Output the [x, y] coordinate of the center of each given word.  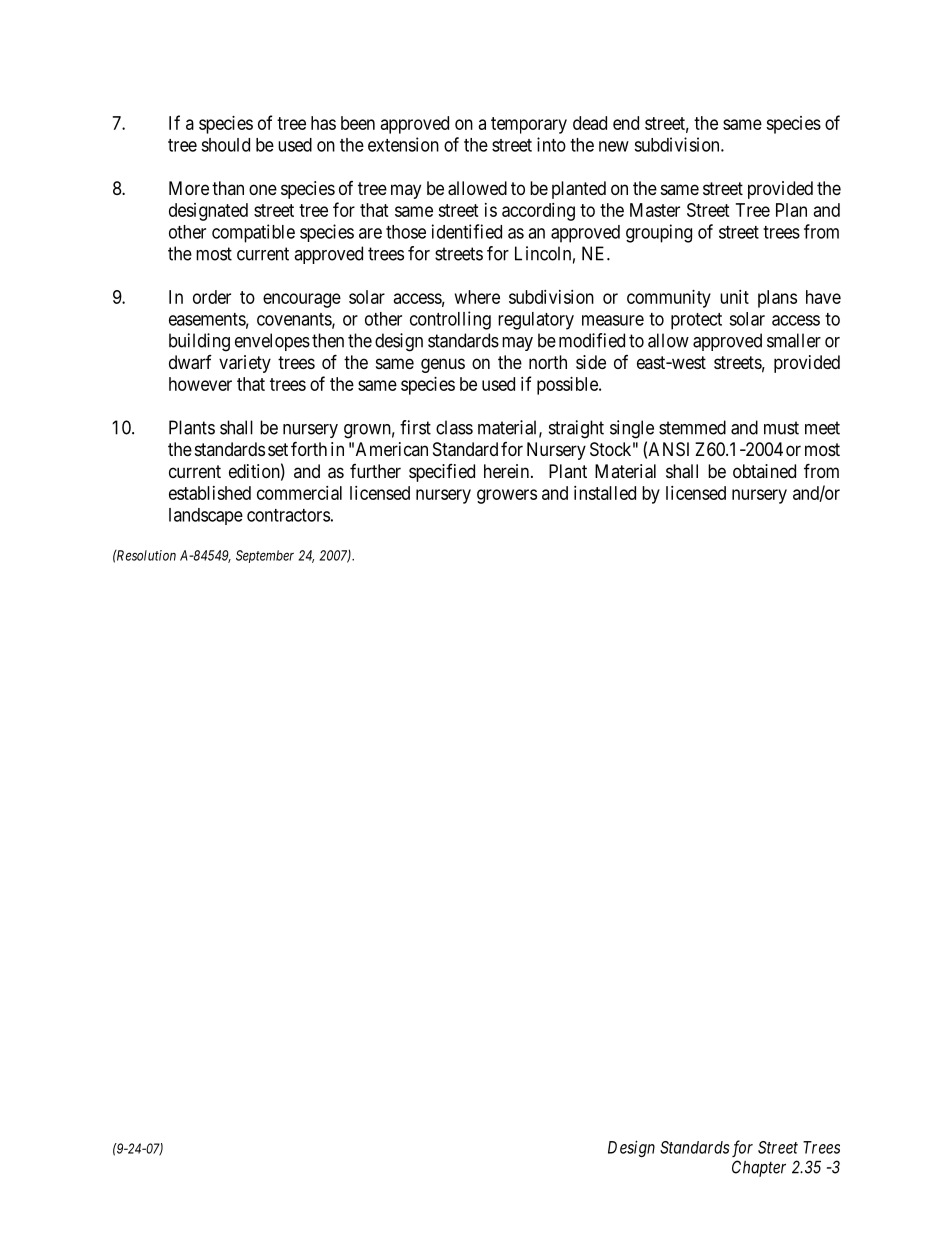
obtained [764, 471]
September [265, 556]
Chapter [759, 1168]
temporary [529, 125]
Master [655, 210]
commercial [299, 493]
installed [605, 493]
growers [507, 496]
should [225, 145]
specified [442, 473]
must [781, 428]
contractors [288, 515]
